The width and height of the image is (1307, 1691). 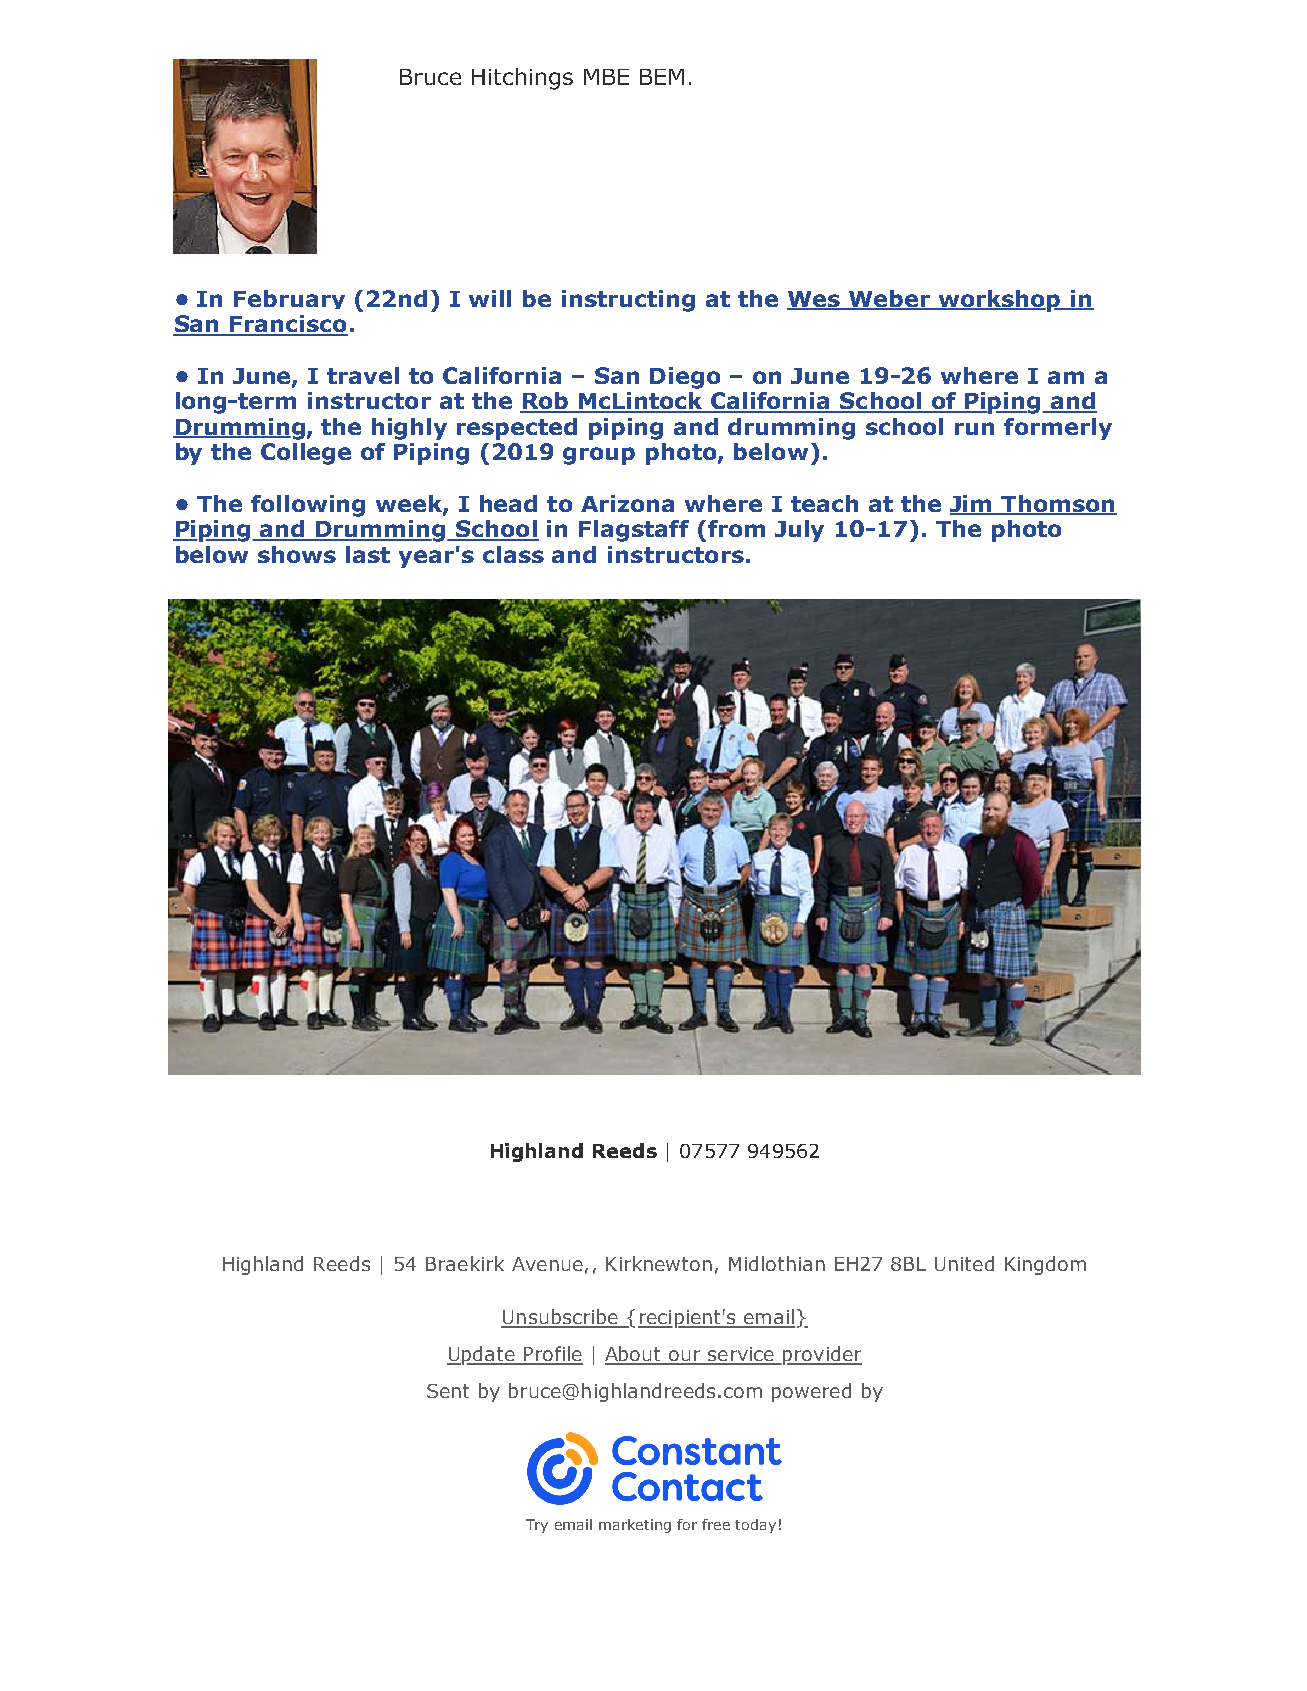 I want to click on Sent, so click(x=448, y=1391).
